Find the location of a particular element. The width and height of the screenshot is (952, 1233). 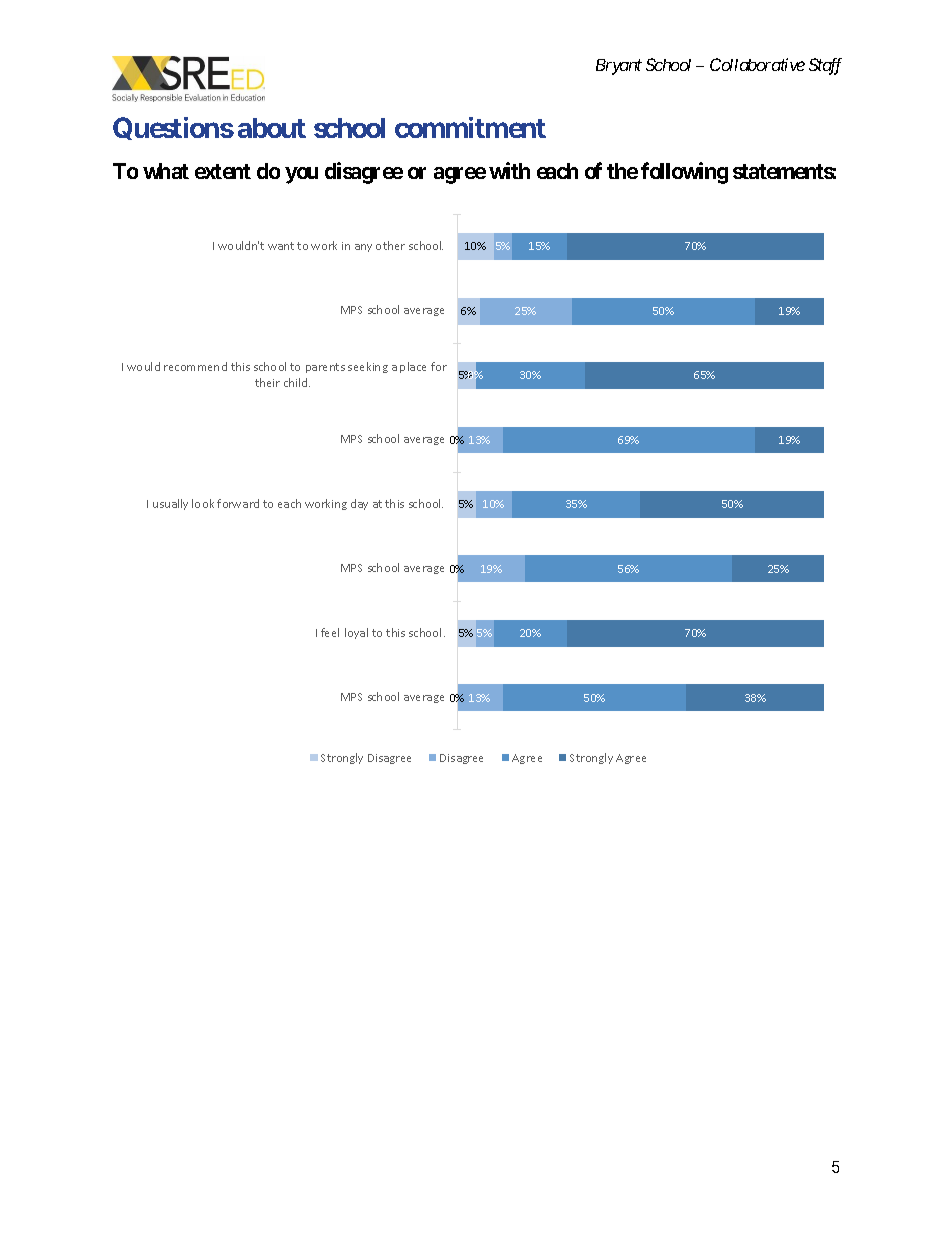

Collaborative is located at coordinates (757, 64).
